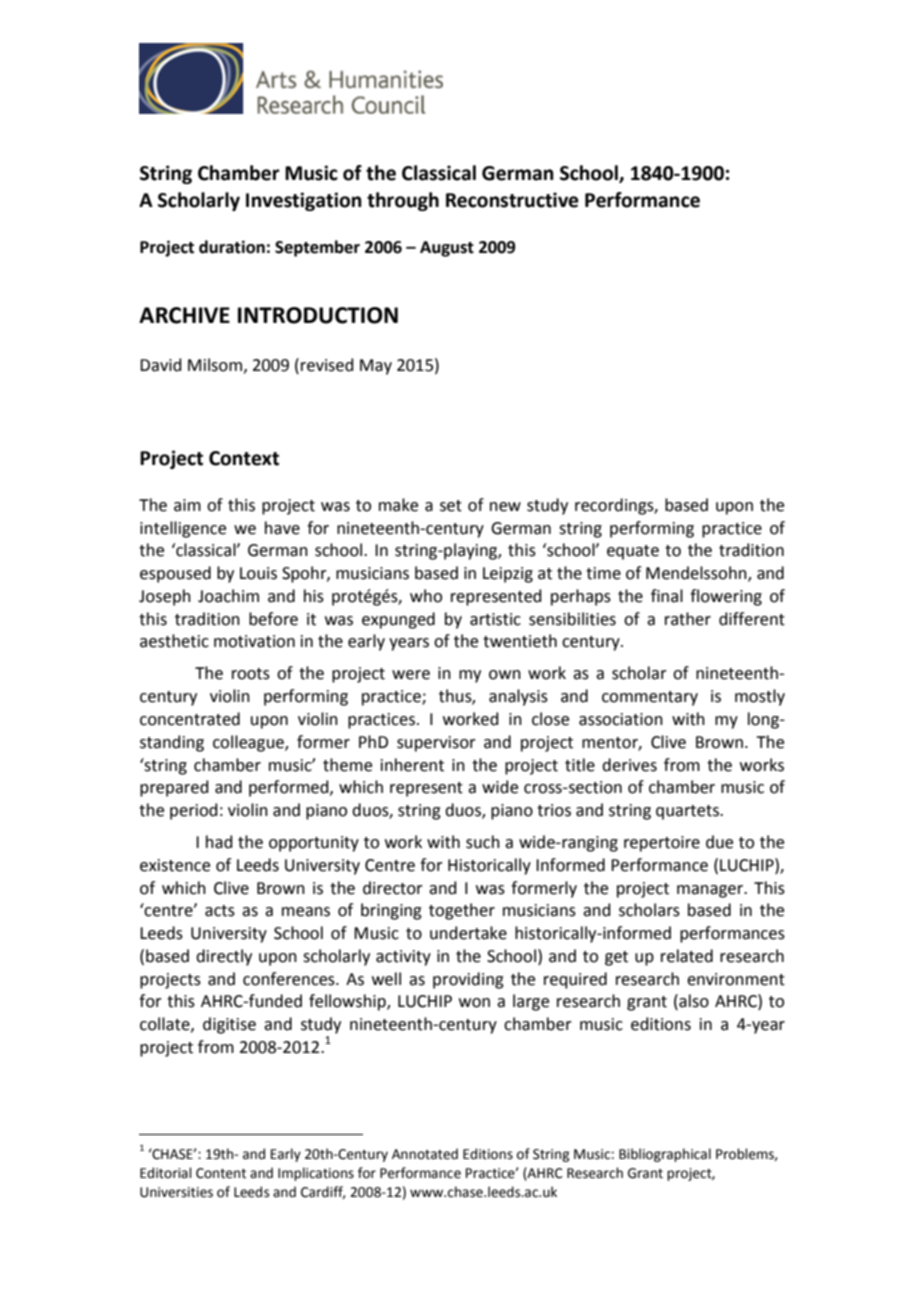 This screenshot has height=1308, width=924. What do you see at coordinates (221, 1173) in the screenshot?
I see `Content` at bounding box center [221, 1173].
